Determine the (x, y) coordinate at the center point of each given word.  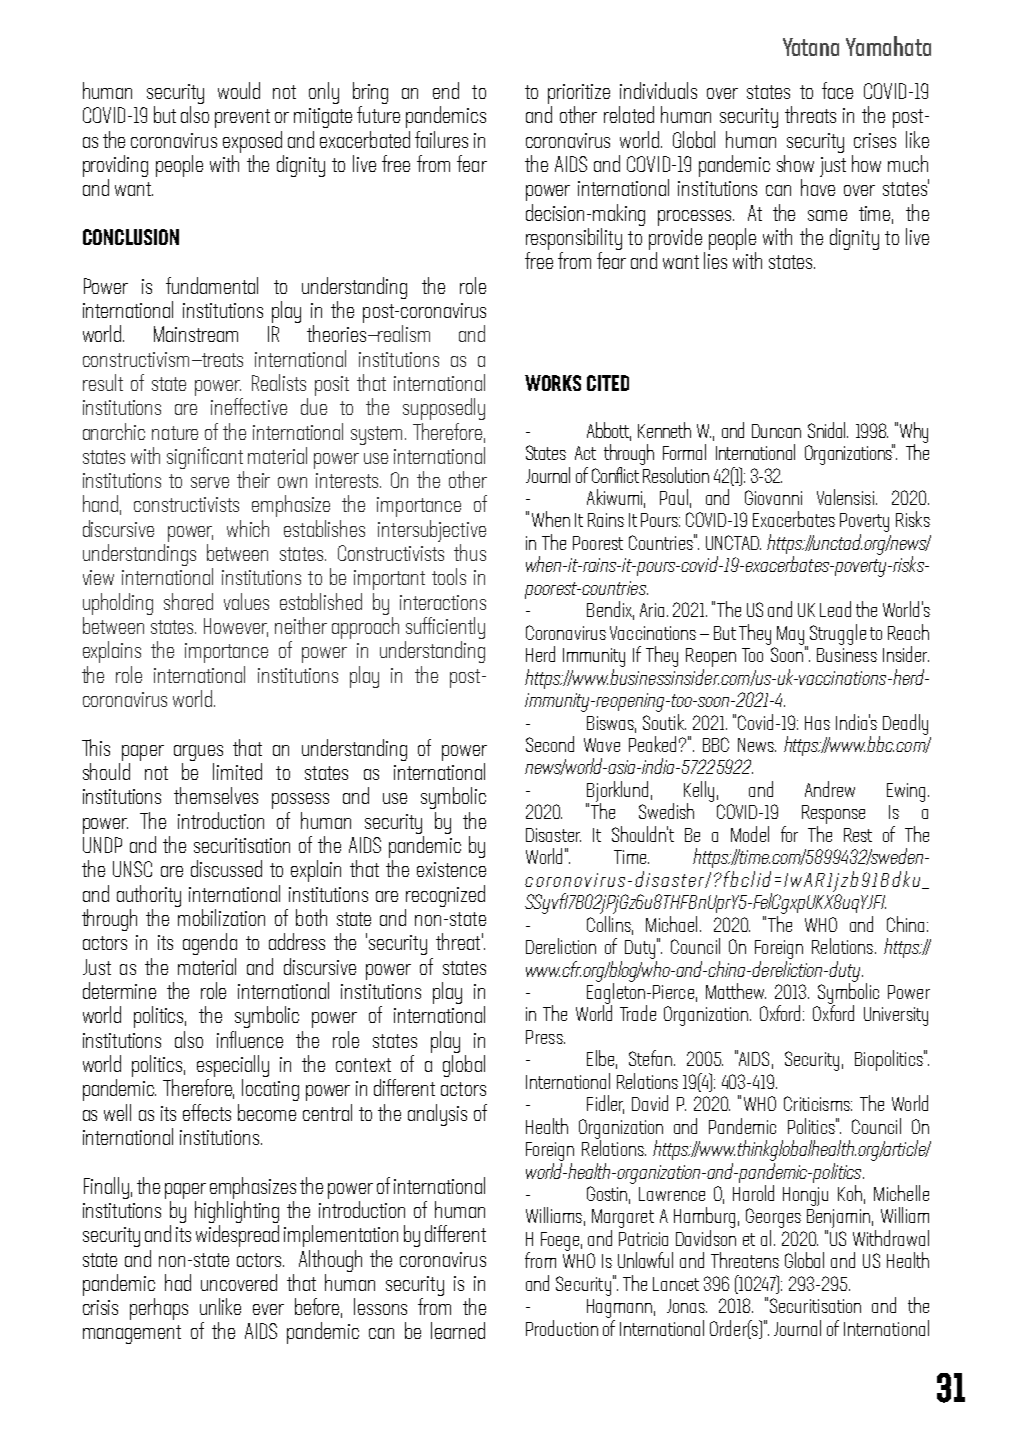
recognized (445, 896)
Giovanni (773, 497)
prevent (242, 118)
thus (470, 552)
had (178, 1282)
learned (458, 1330)
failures (441, 139)
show (795, 163)
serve (210, 482)
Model (750, 834)
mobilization (221, 916)
